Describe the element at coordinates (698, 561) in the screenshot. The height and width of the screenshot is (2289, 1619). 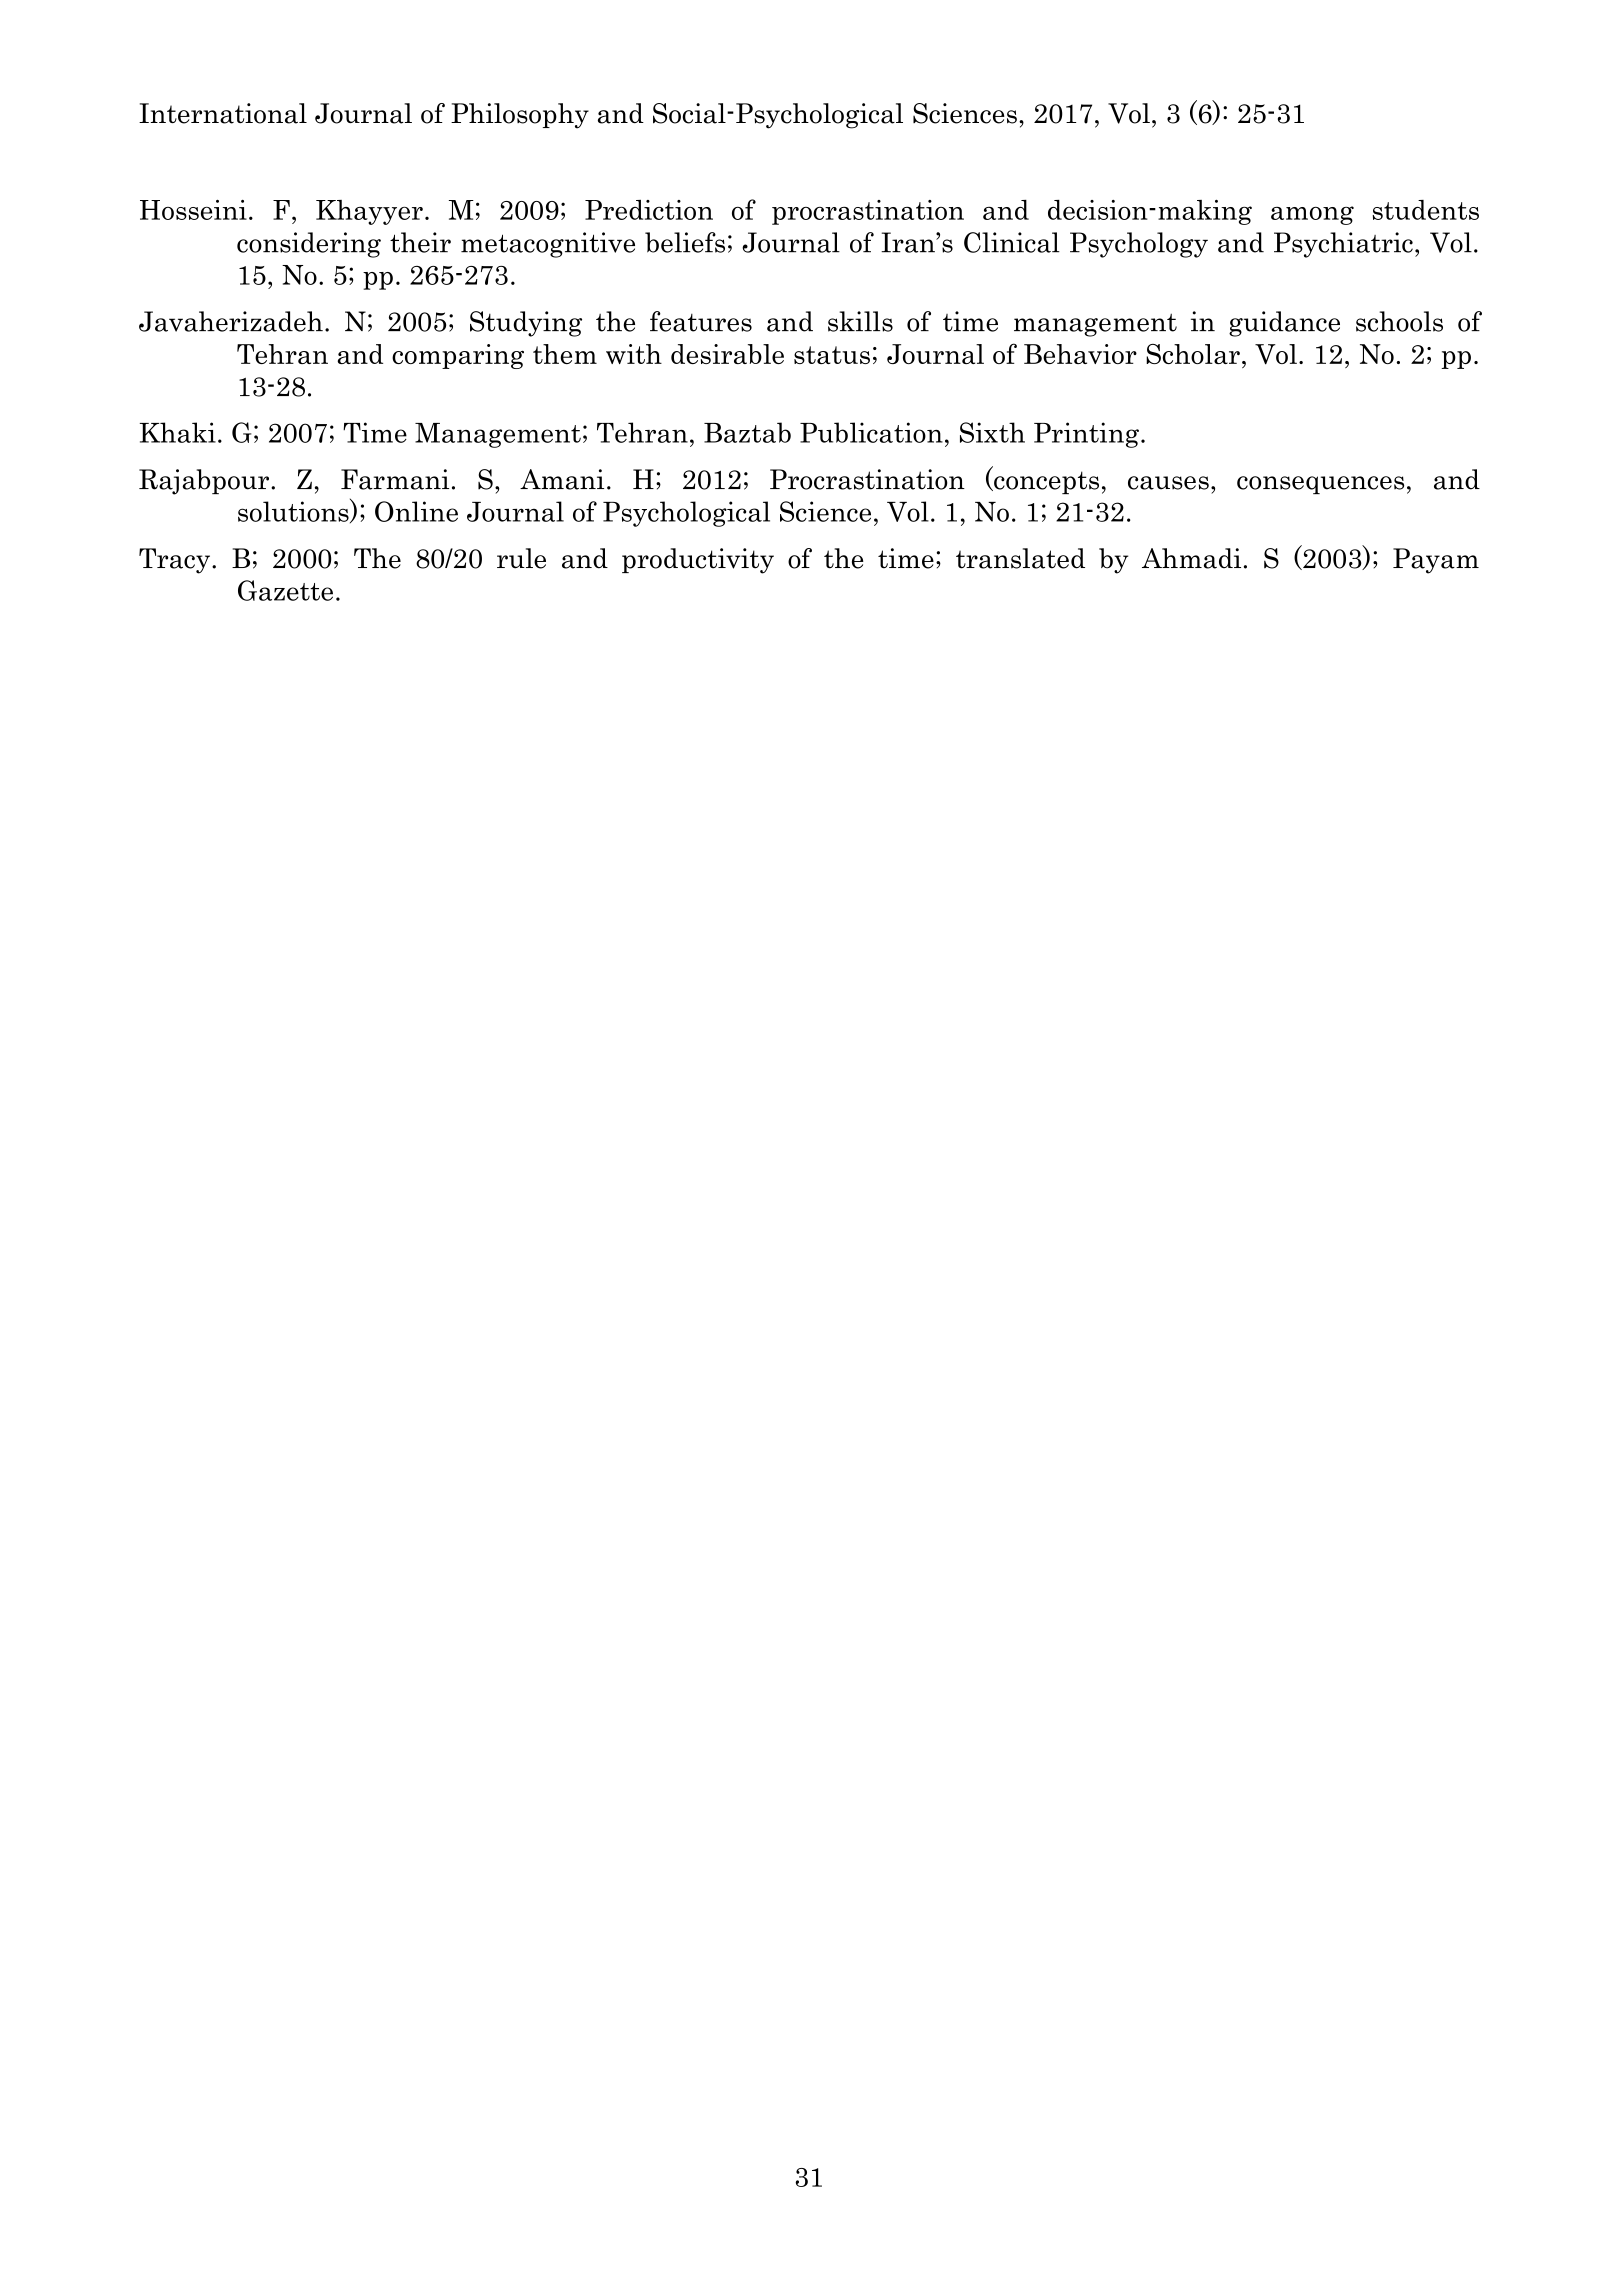
I see `productivity` at that location.
